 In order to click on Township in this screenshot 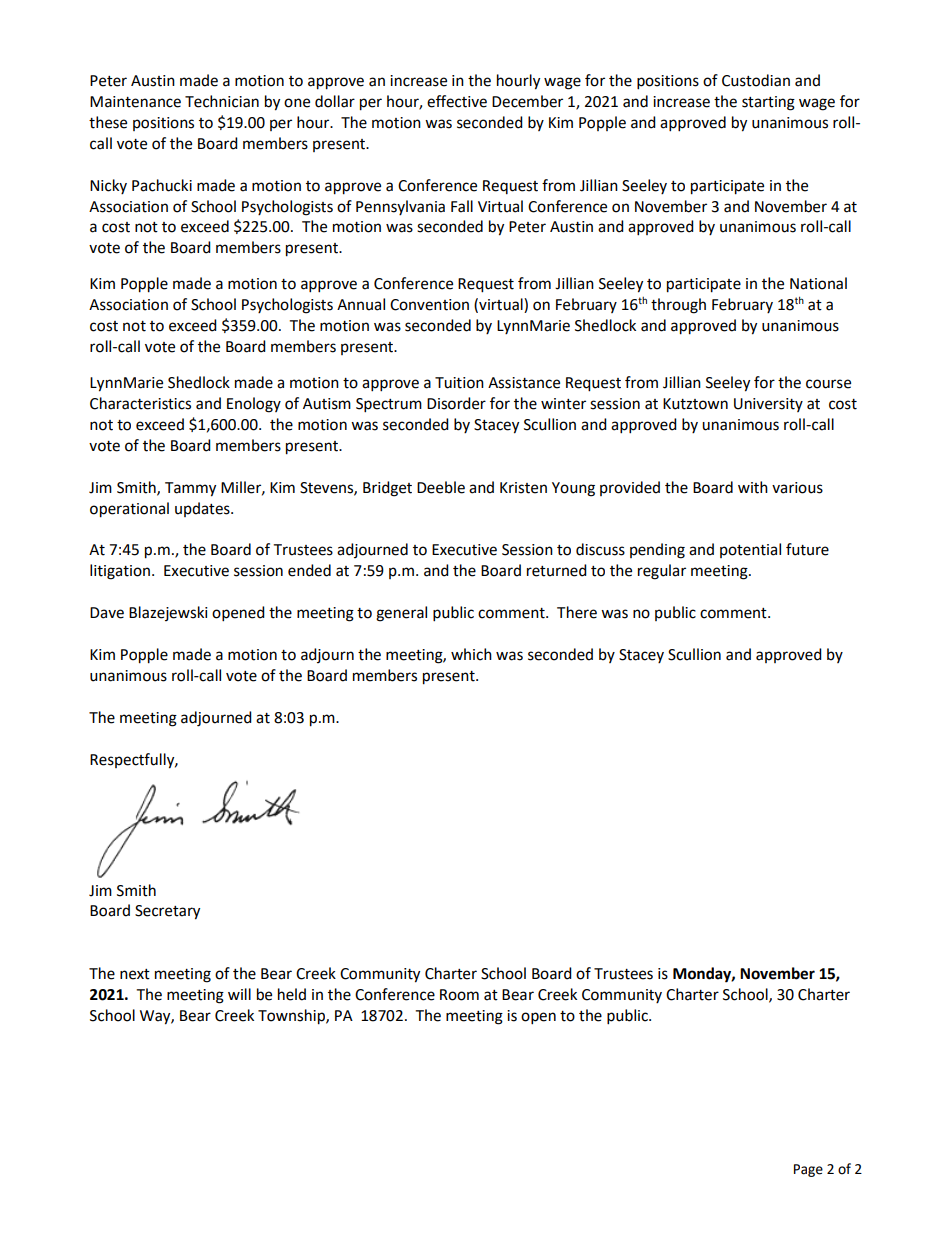, I will do `click(292, 1017)`.
